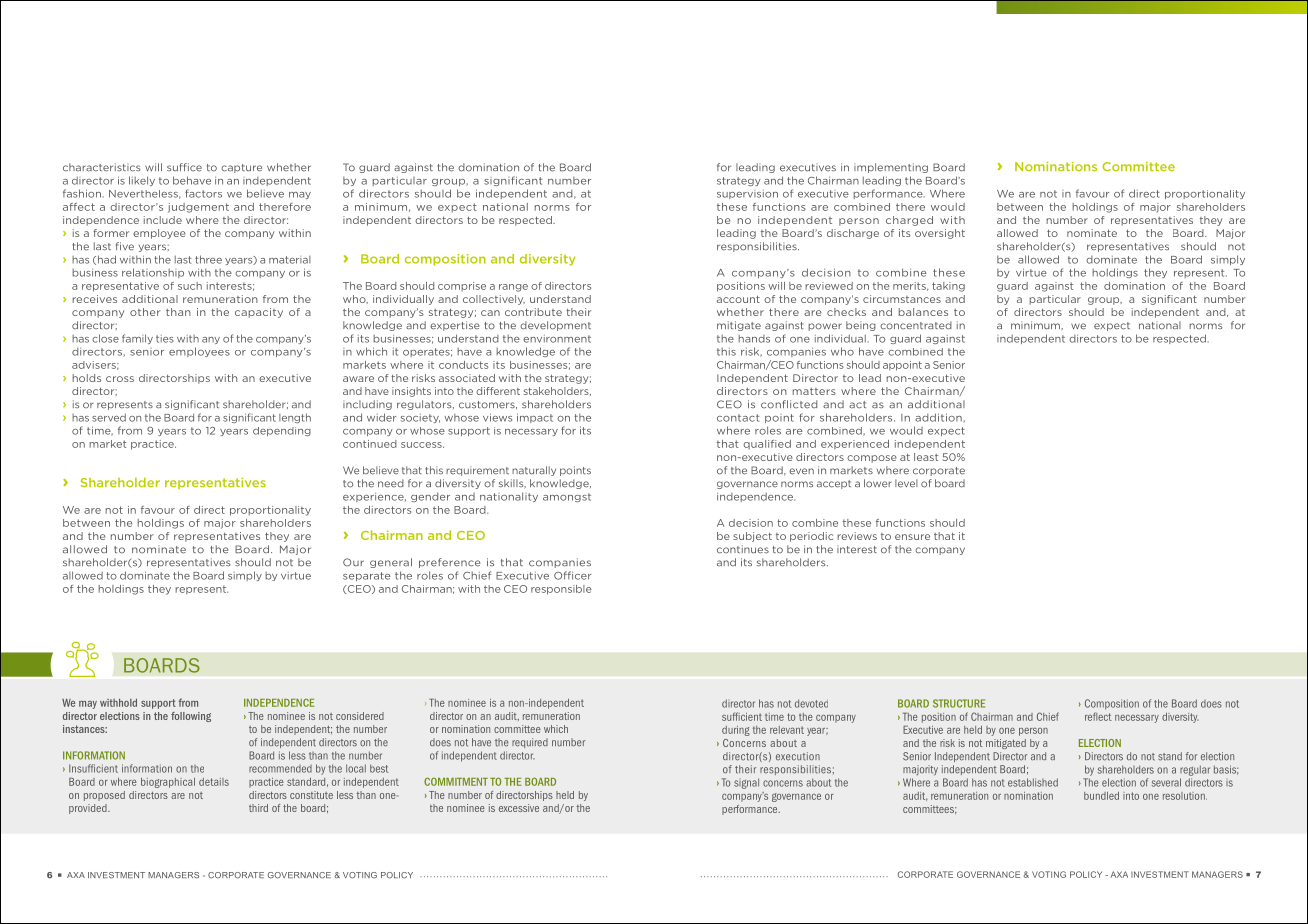 The image size is (1308, 924). I want to click on family, so click(137, 339).
